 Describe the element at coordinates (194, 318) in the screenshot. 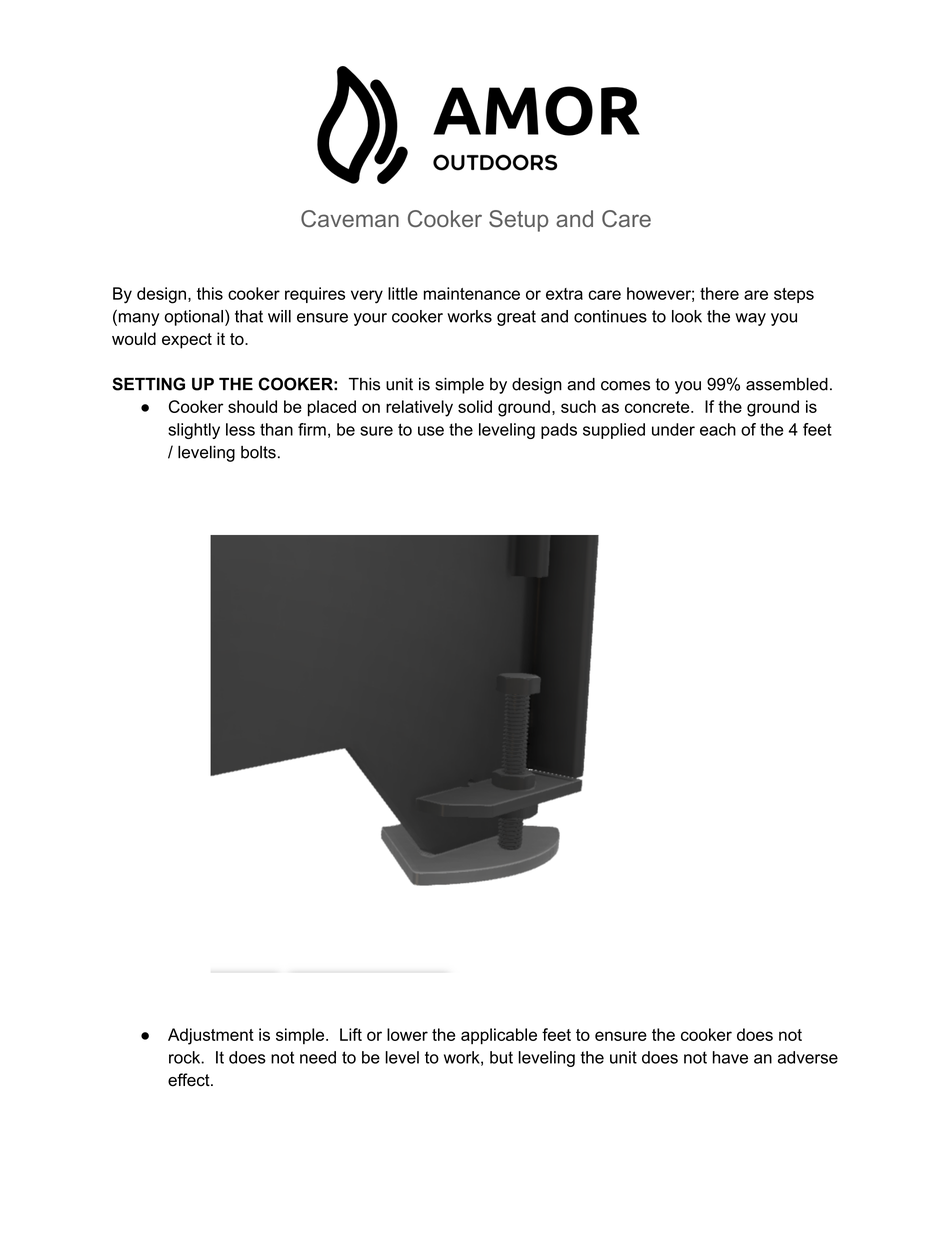

I see `optional` at that location.
